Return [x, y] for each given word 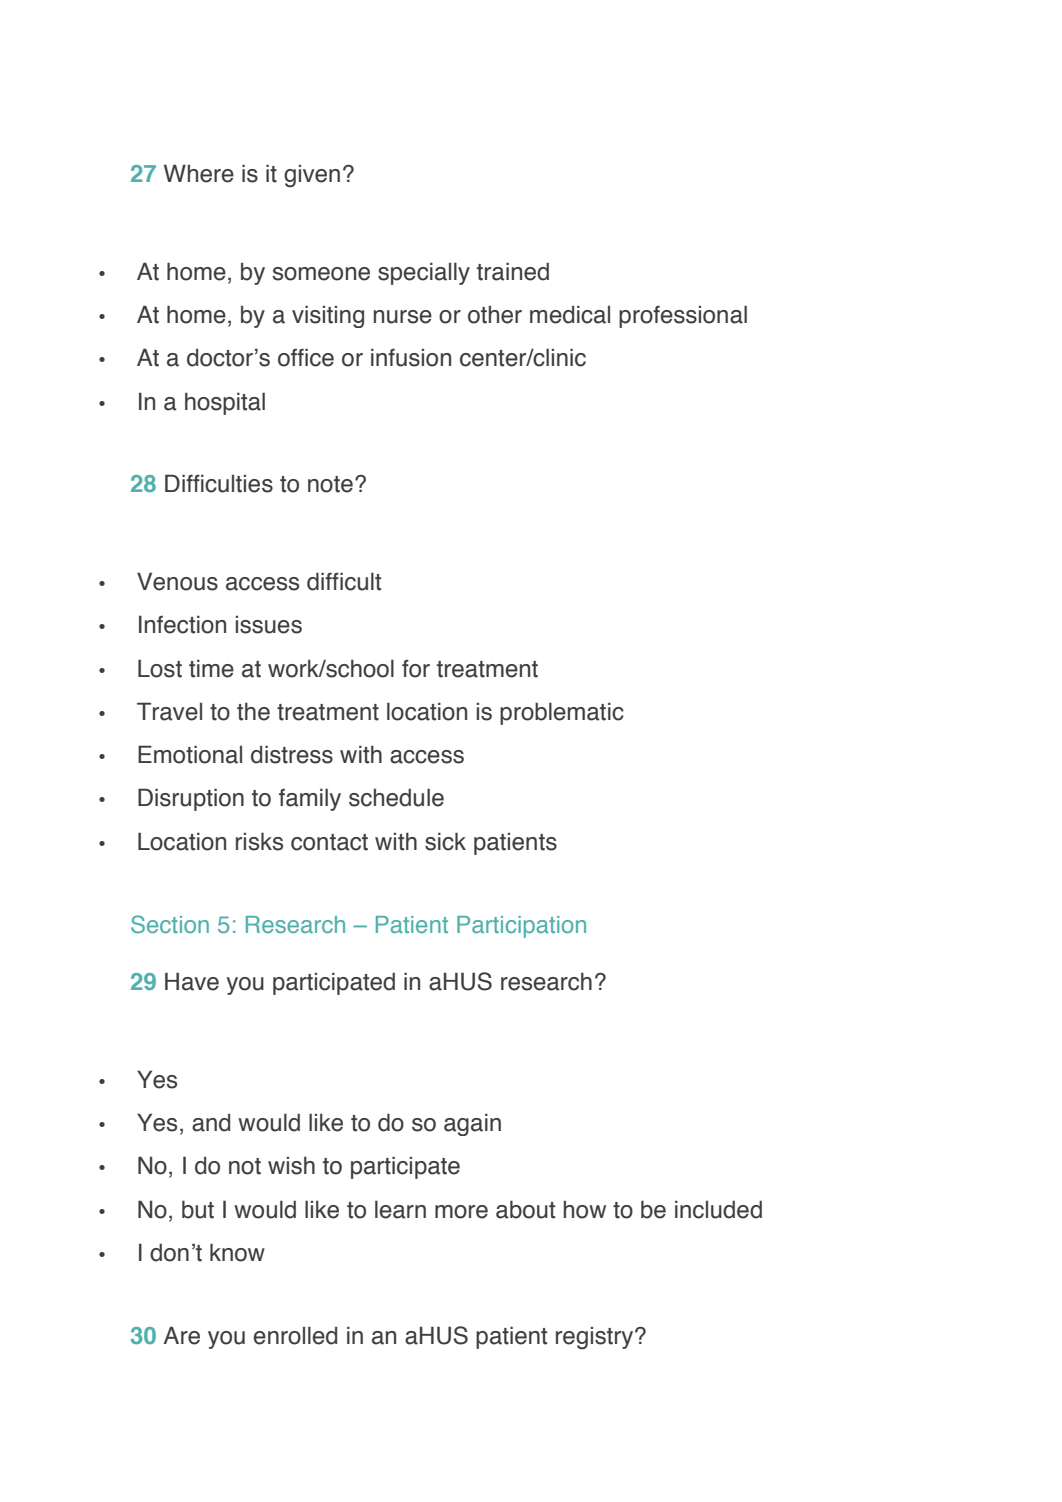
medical [570, 314]
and [211, 1123]
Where [199, 173]
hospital [225, 403]
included [718, 1209]
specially [424, 273]
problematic [562, 713]
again [472, 1124]
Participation [521, 927]
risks [259, 841]
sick [445, 841]
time [211, 668]
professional [683, 316]
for [416, 669]
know [237, 1252]
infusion [411, 357]
